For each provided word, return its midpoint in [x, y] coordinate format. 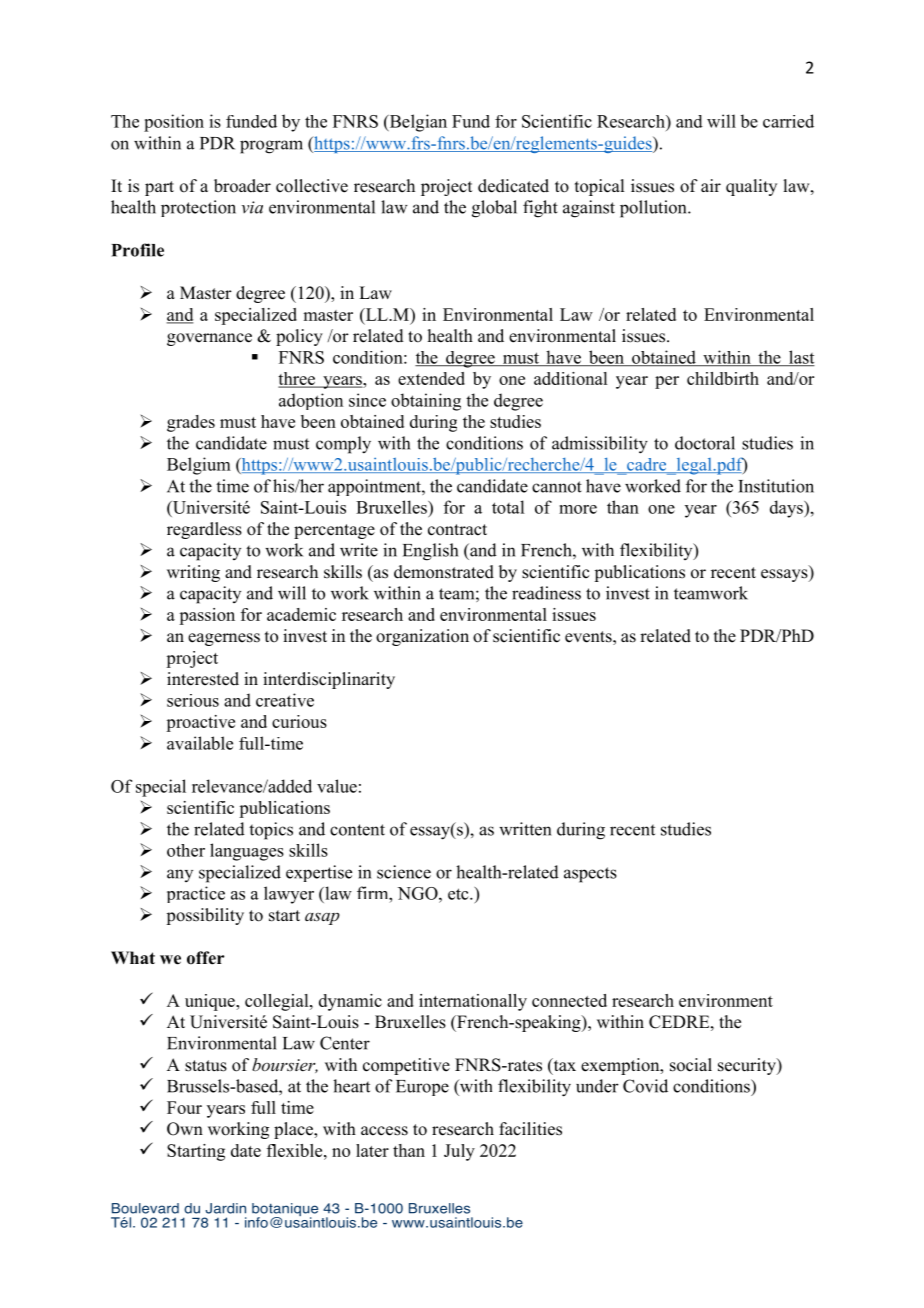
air [711, 185]
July [459, 1152]
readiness [546, 593]
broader [242, 186]
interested [203, 679]
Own [185, 1129]
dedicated [513, 186]
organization [422, 637]
